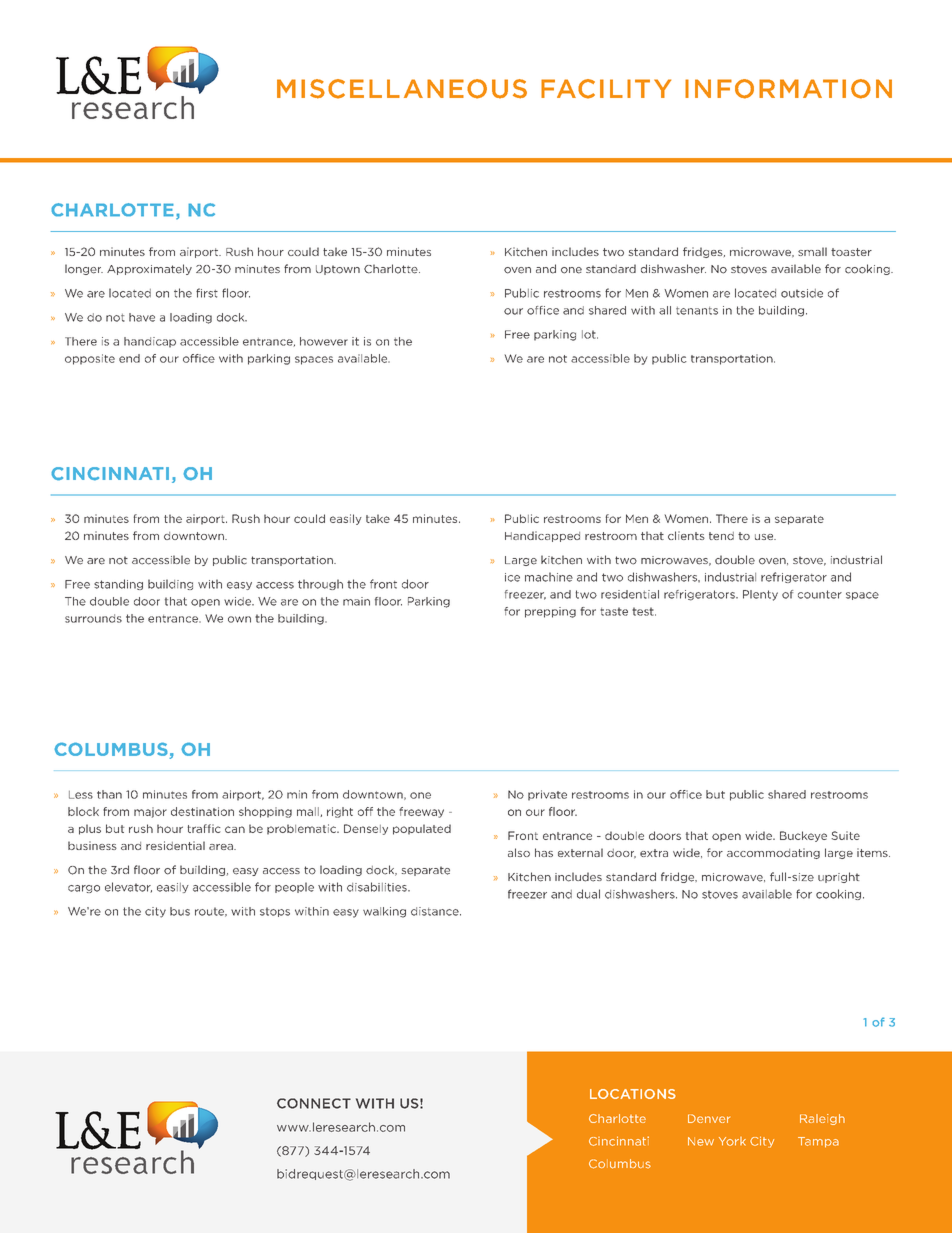 Image resolution: width=952 pixels, height=1233 pixels. What do you see at coordinates (402, 89) in the document?
I see `MISCELLANEOUS` at bounding box center [402, 89].
